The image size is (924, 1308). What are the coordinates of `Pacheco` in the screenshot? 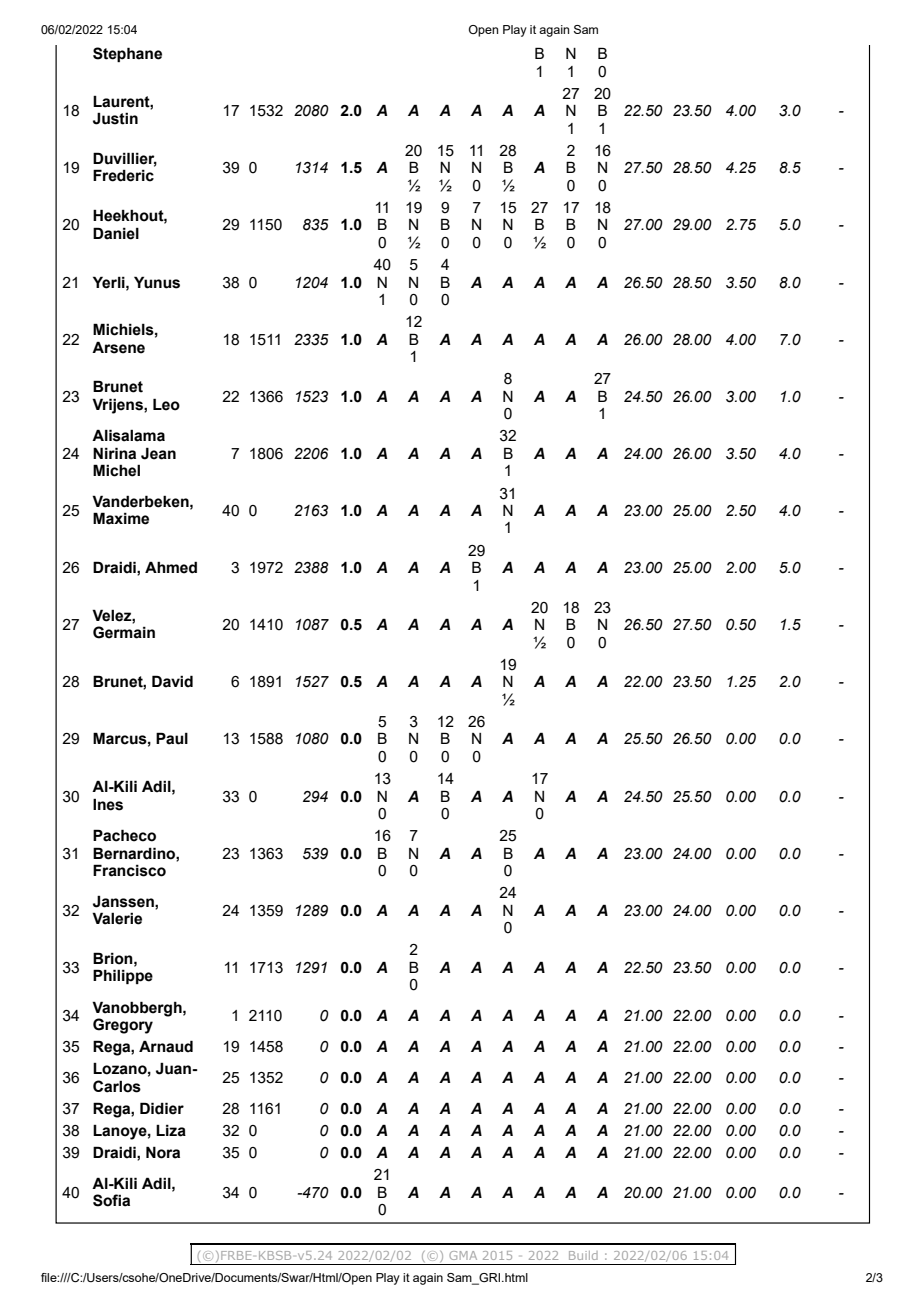 It's located at (124, 835).
